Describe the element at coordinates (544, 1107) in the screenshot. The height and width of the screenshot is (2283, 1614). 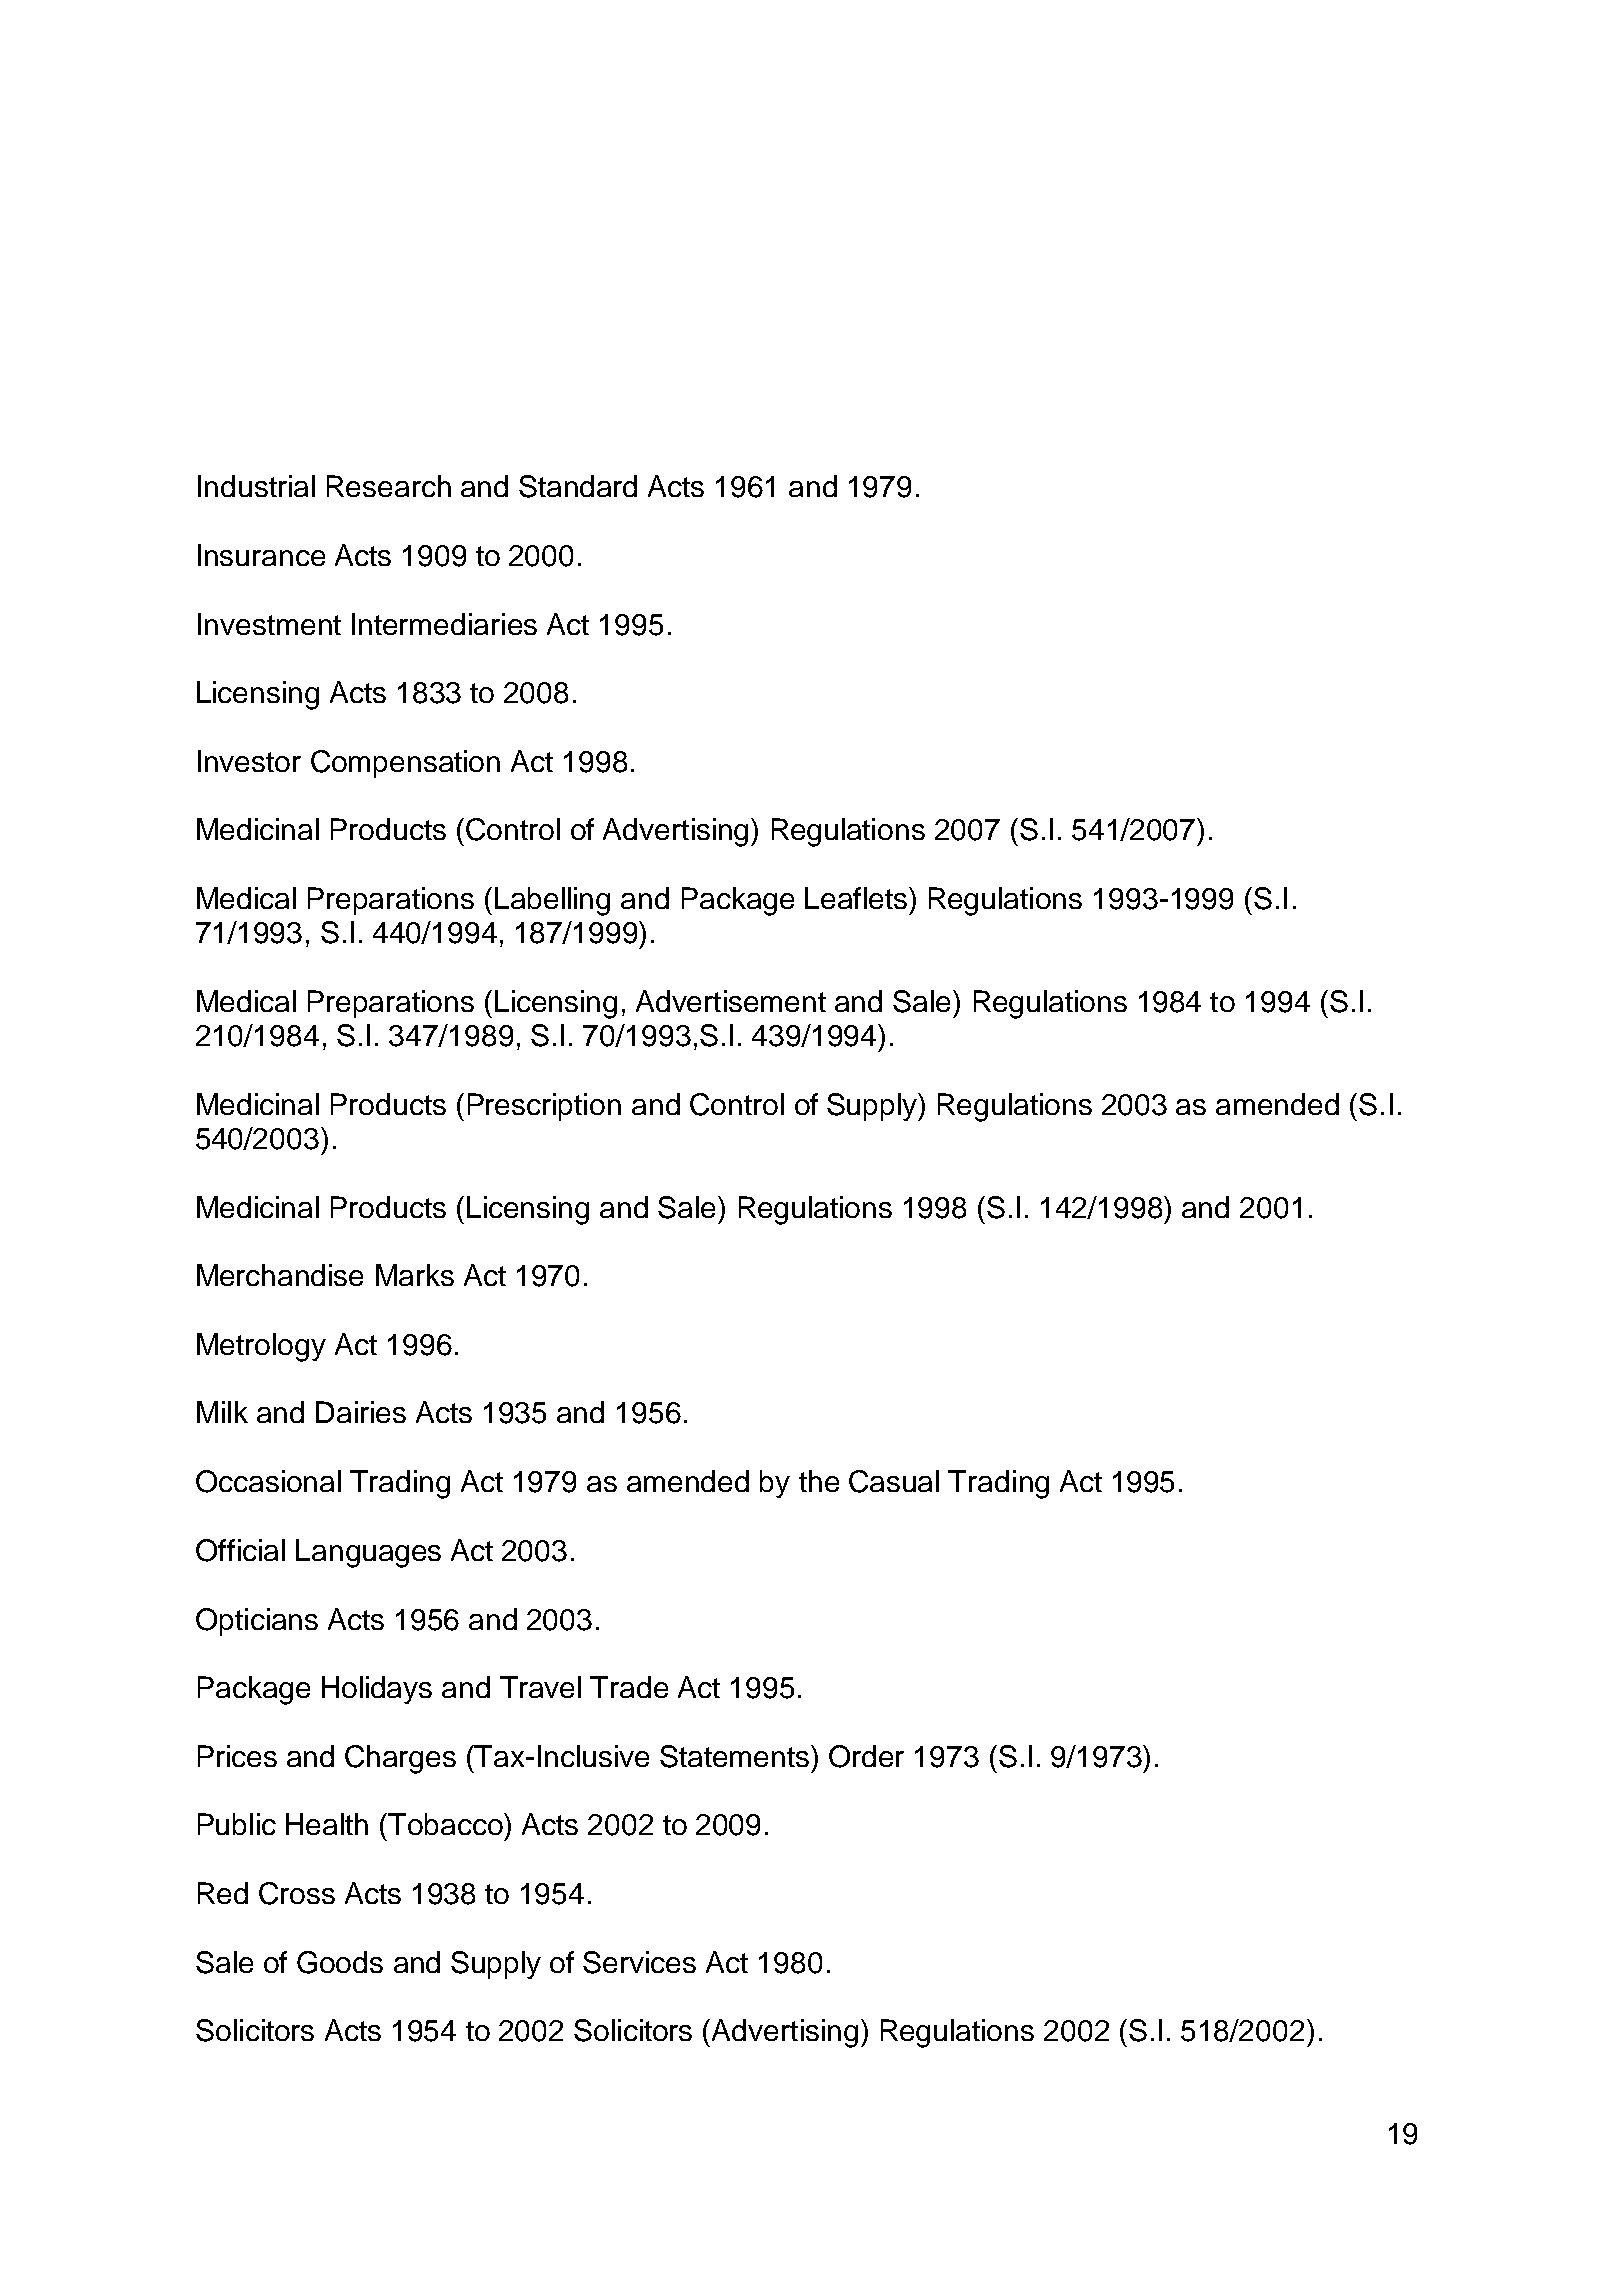
I see `Prescription` at that location.
